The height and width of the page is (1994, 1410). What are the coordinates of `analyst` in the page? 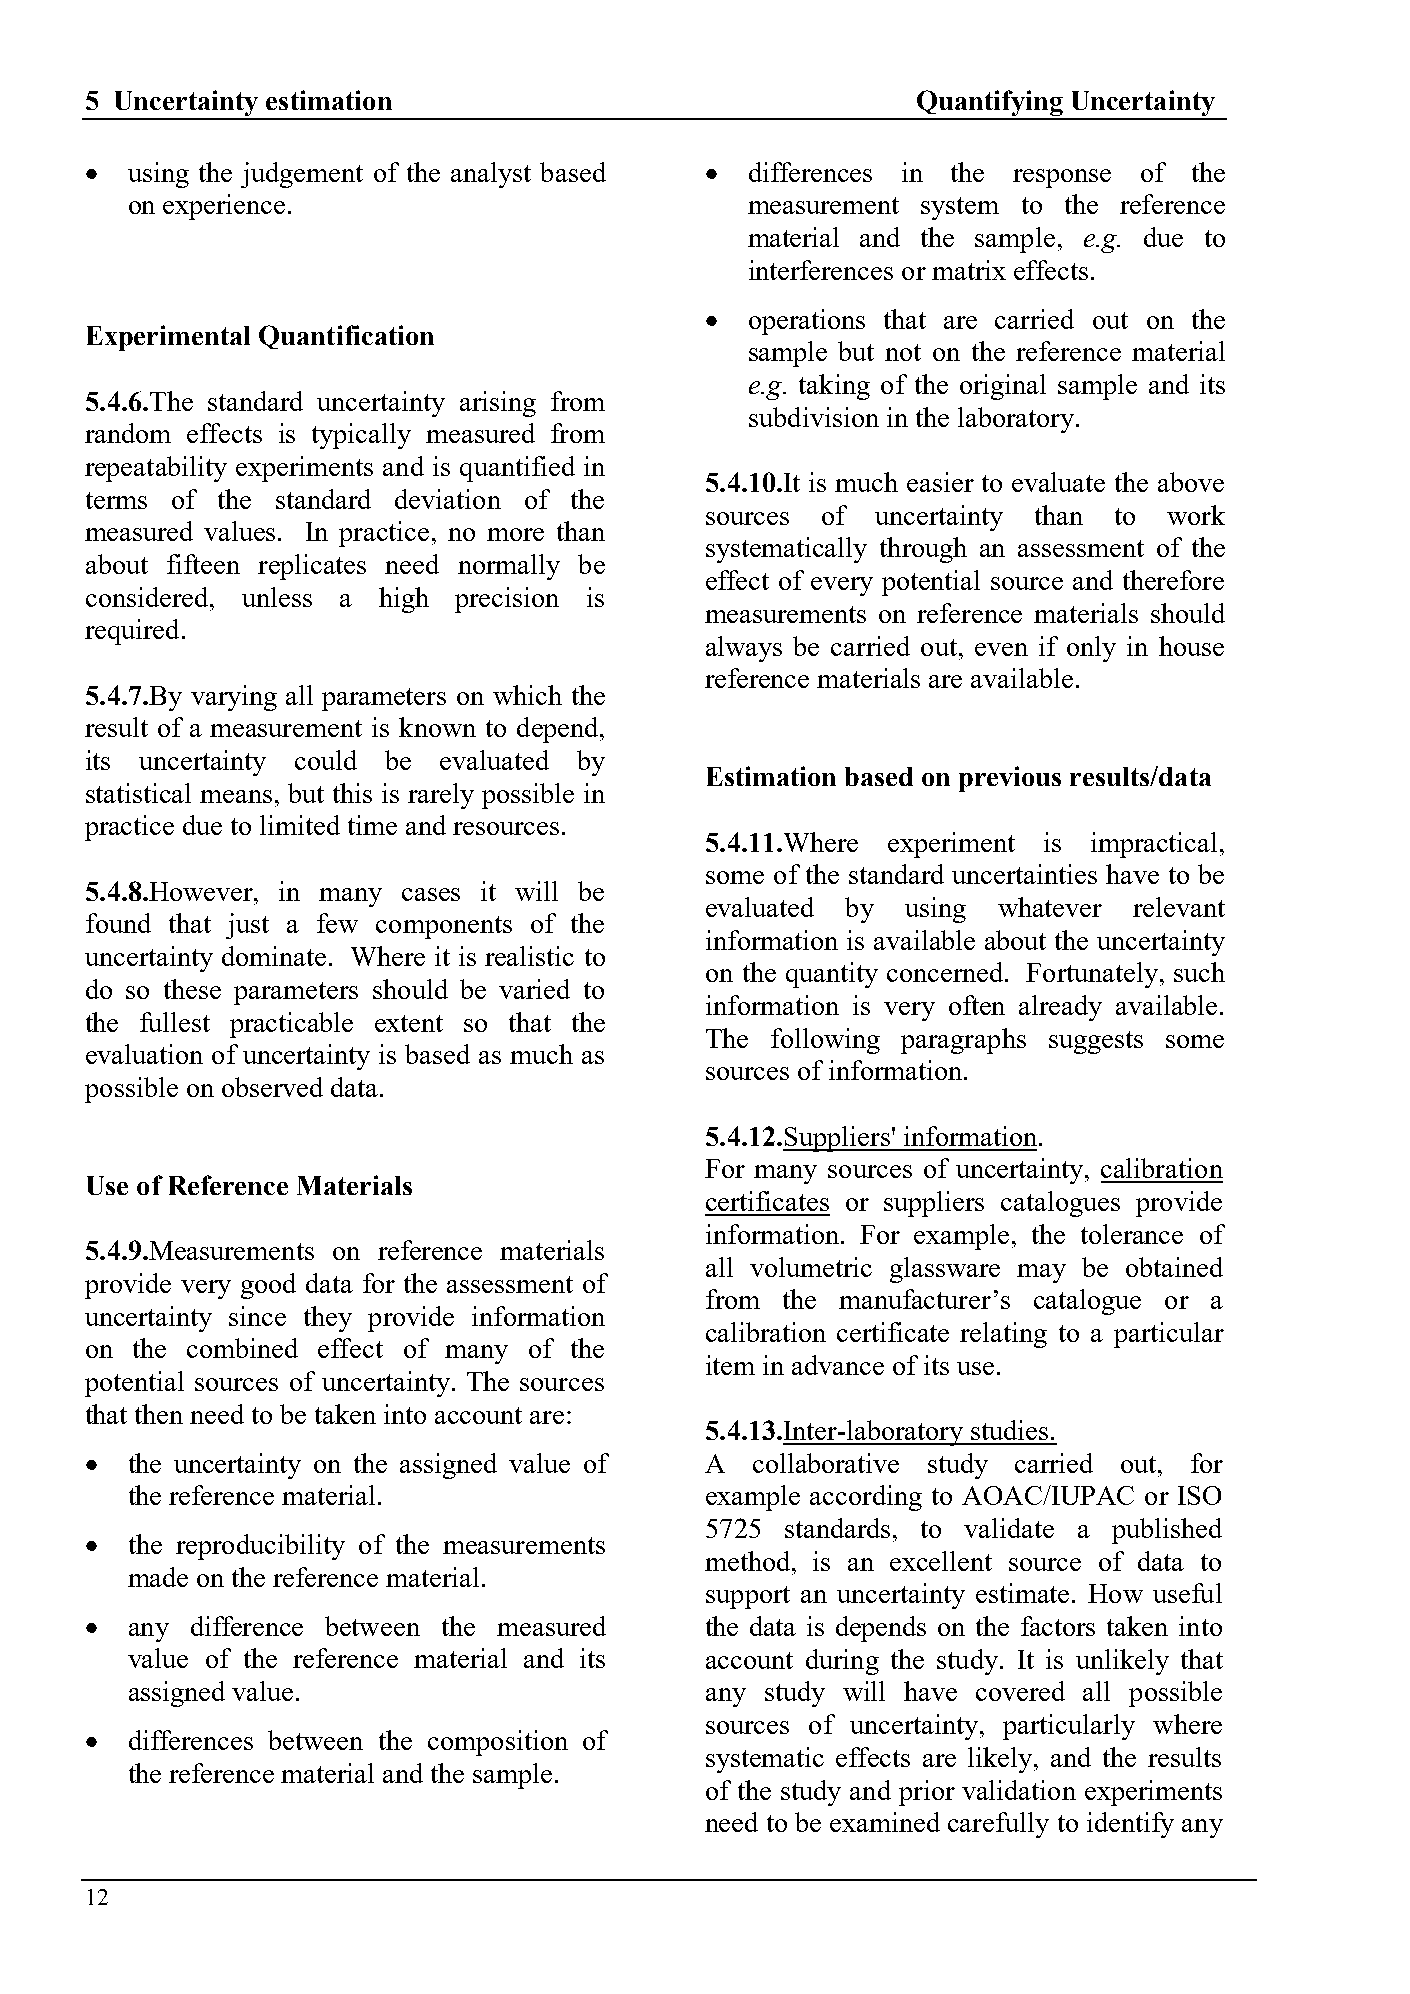 It's located at (491, 175).
